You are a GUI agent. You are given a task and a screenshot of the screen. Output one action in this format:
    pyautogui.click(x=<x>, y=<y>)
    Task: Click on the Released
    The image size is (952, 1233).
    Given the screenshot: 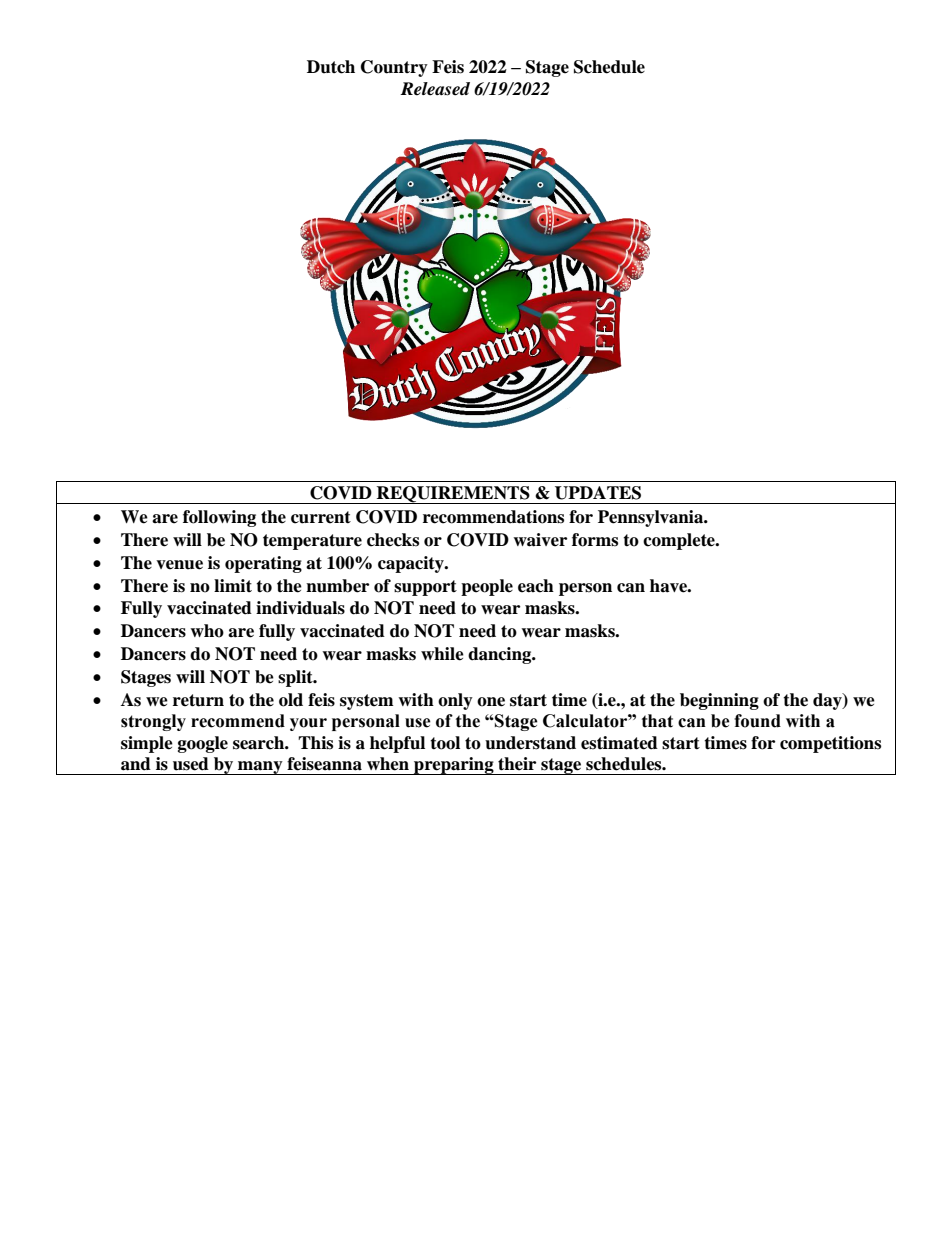 What is the action you would take?
    pyautogui.click(x=435, y=89)
